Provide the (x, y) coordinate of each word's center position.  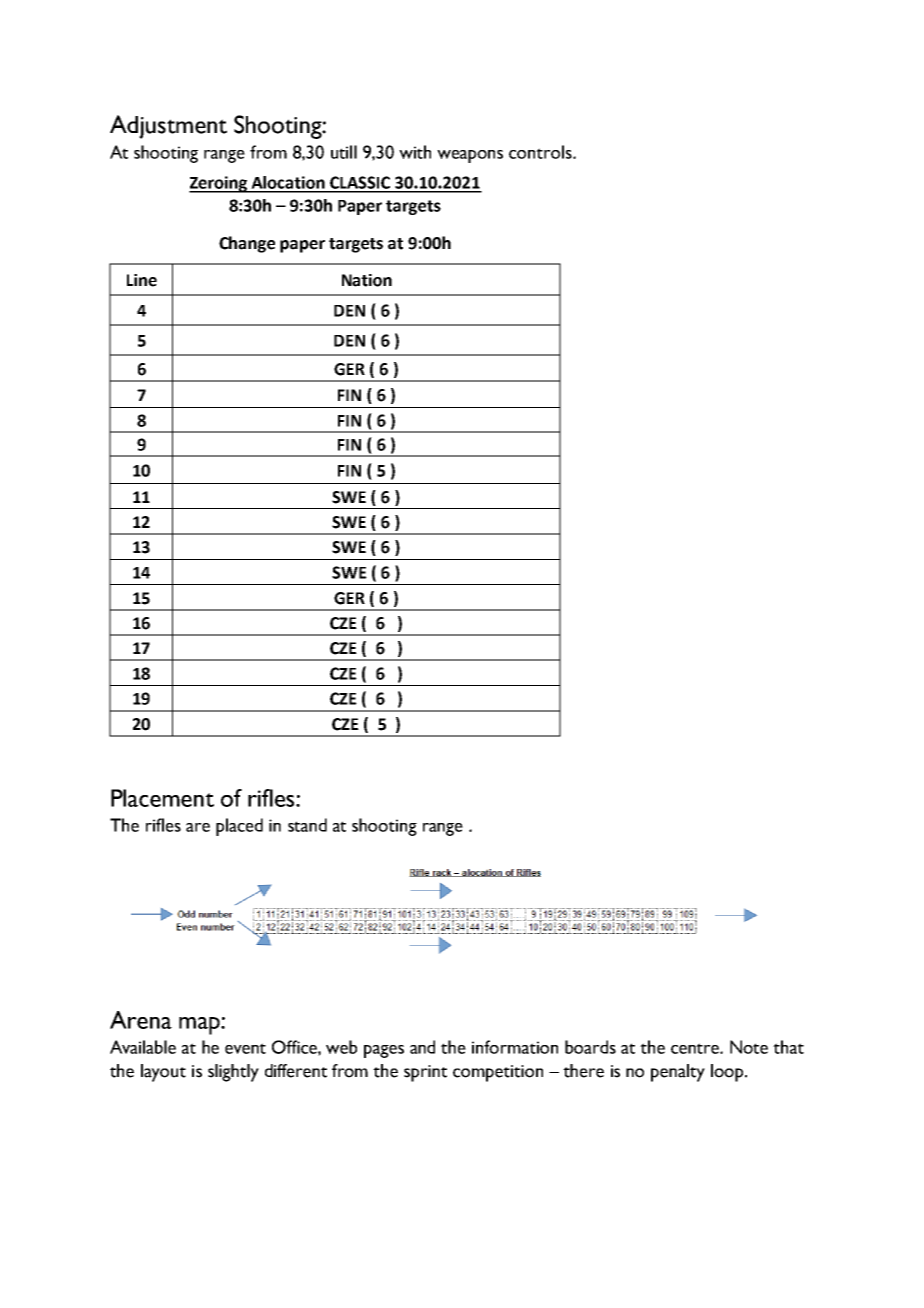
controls (541, 152)
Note (749, 1047)
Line (142, 280)
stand (307, 825)
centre (696, 1048)
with (415, 152)
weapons (470, 156)
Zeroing (219, 184)
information (515, 1047)
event (245, 1048)
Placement (162, 798)
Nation (367, 280)
